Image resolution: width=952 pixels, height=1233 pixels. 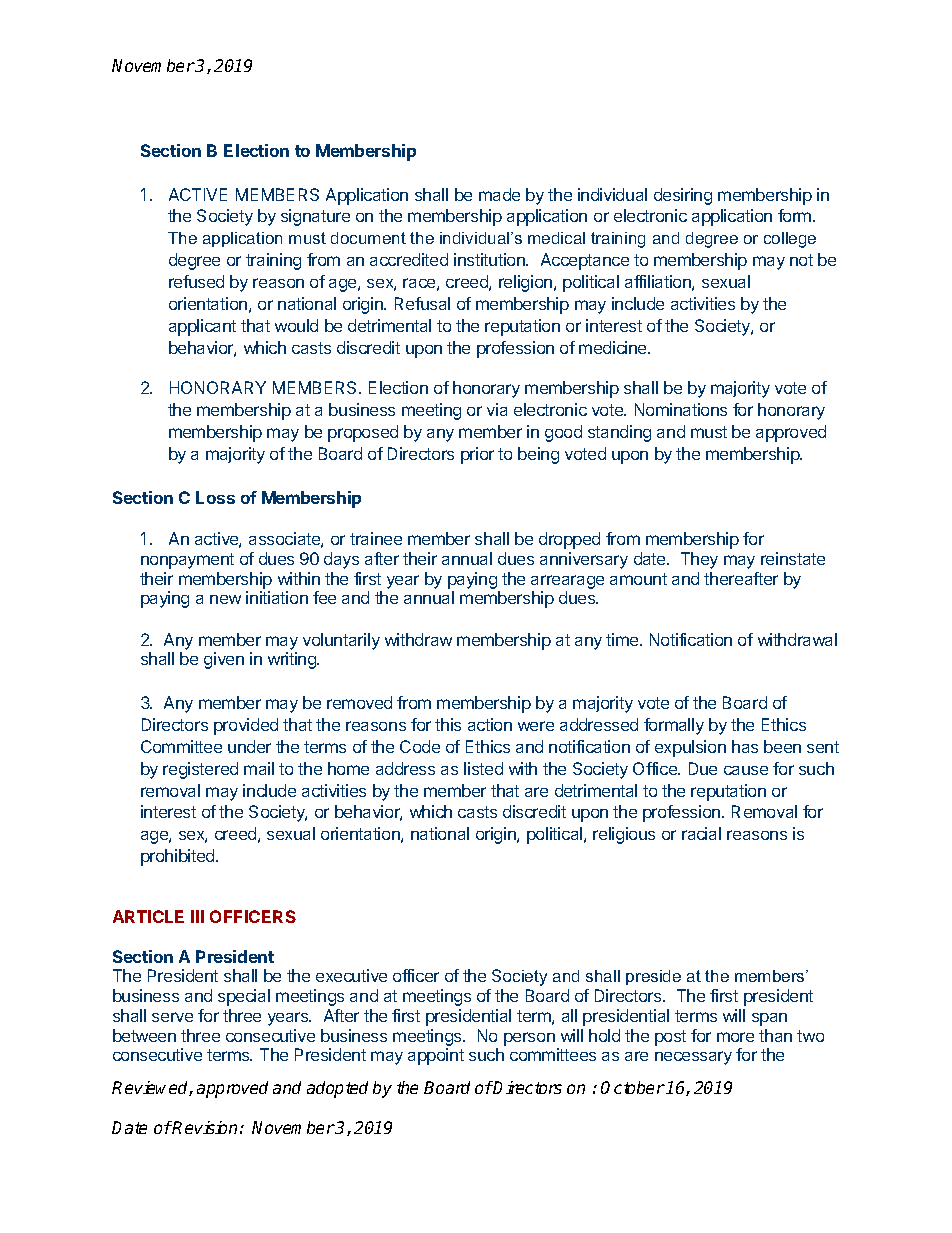 I want to click on college, so click(x=790, y=240).
